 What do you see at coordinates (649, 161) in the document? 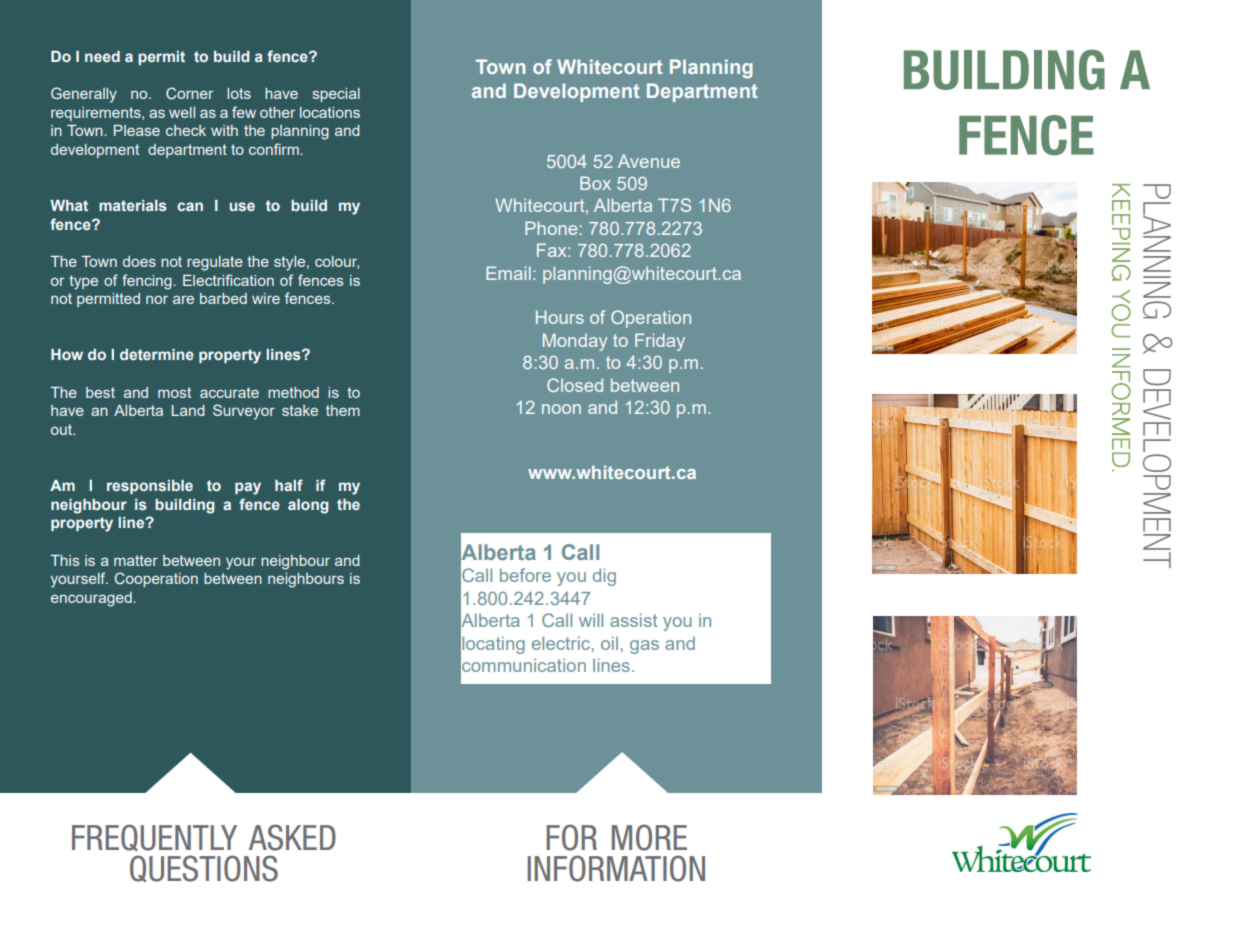
I see `Avenue` at bounding box center [649, 161].
